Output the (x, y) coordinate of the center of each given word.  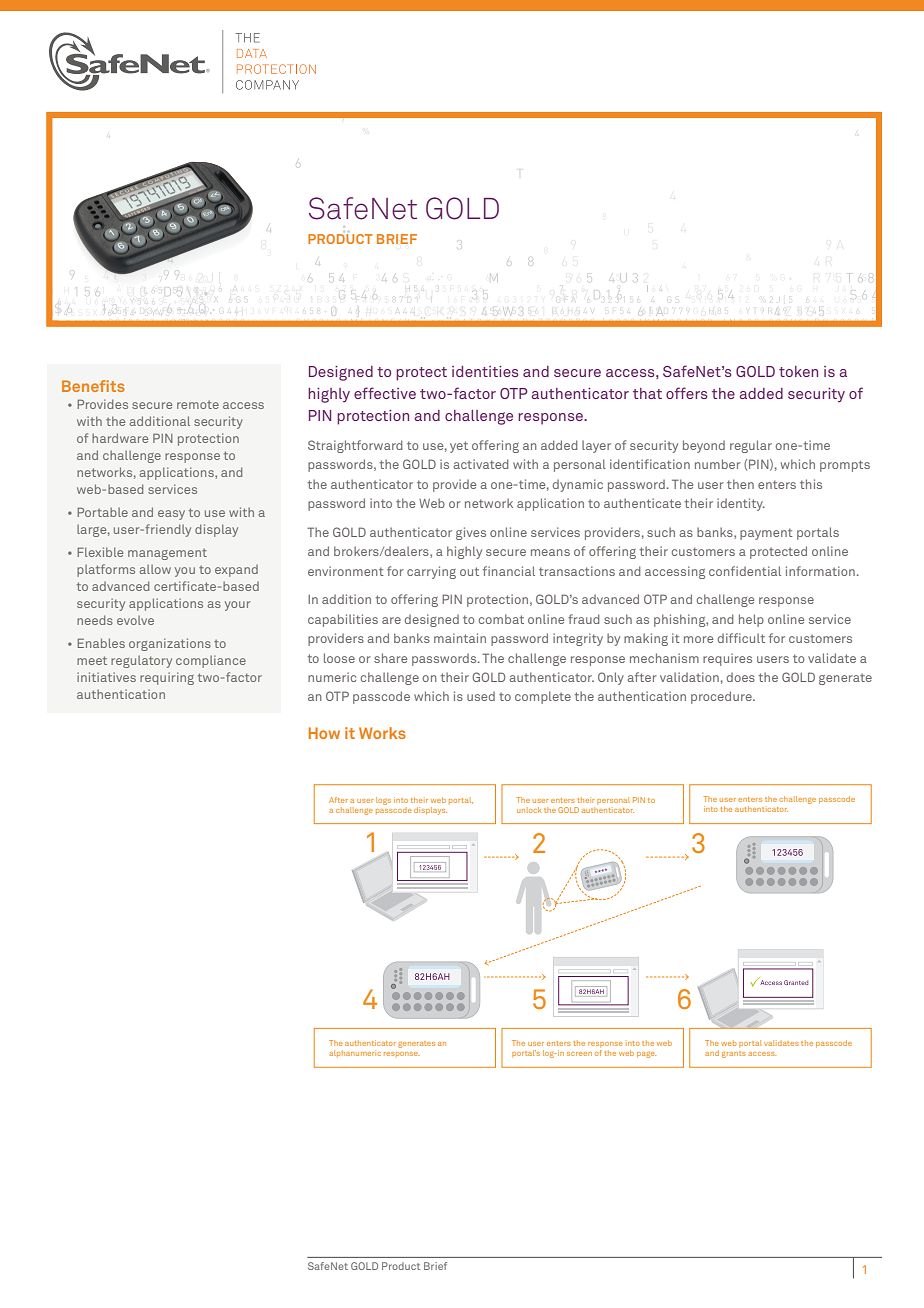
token (798, 371)
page (647, 1055)
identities (485, 371)
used (481, 696)
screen (579, 1054)
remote (198, 404)
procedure (722, 697)
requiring (167, 678)
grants (734, 1054)
